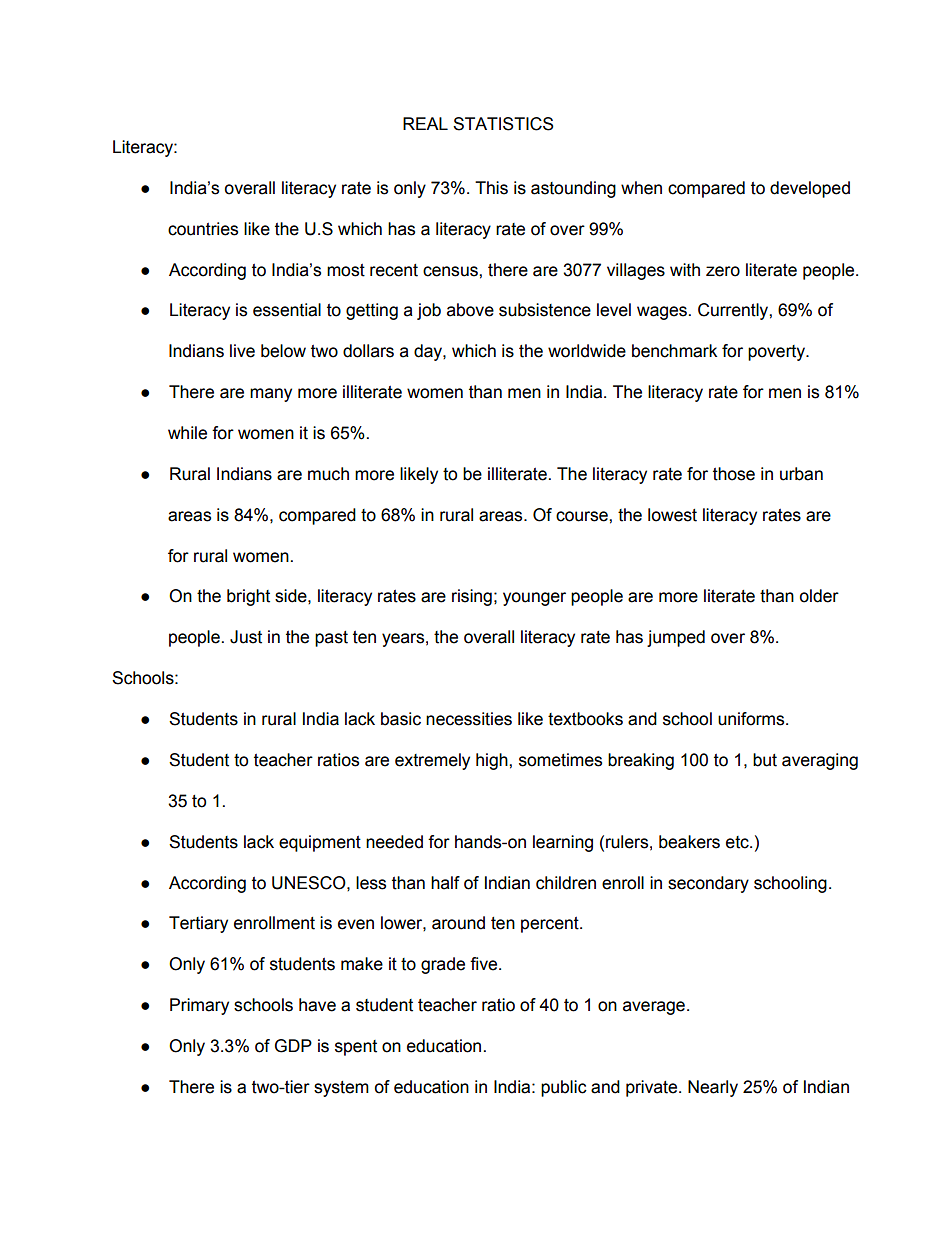  I want to click on countries, so click(203, 229).
